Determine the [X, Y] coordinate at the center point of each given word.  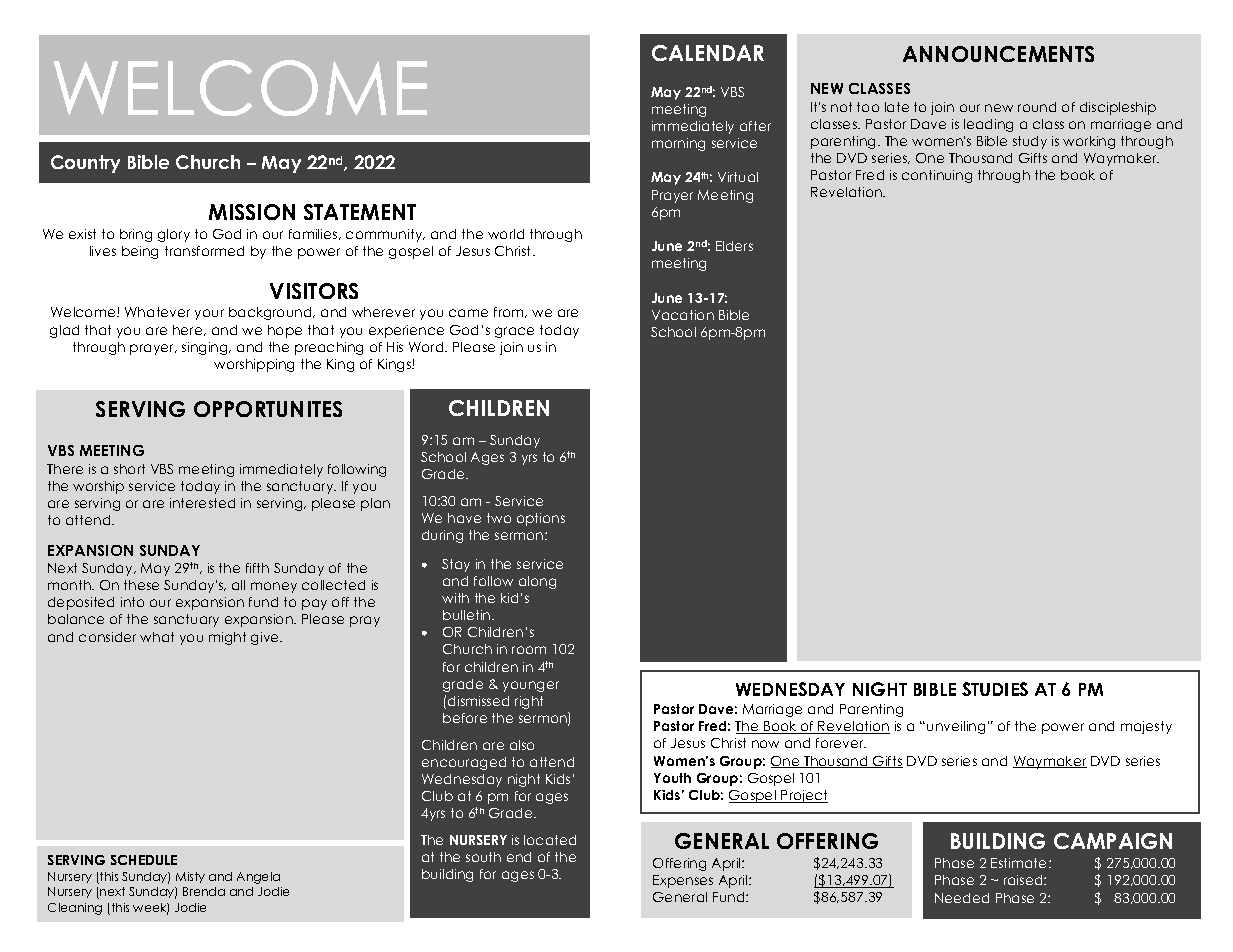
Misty [190, 877]
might [227, 638]
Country [85, 164]
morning [678, 144]
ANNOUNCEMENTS [998, 54]
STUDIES [995, 689]
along [537, 582]
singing [206, 348]
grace [514, 332]
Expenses [683, 881]
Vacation [683, 315]
